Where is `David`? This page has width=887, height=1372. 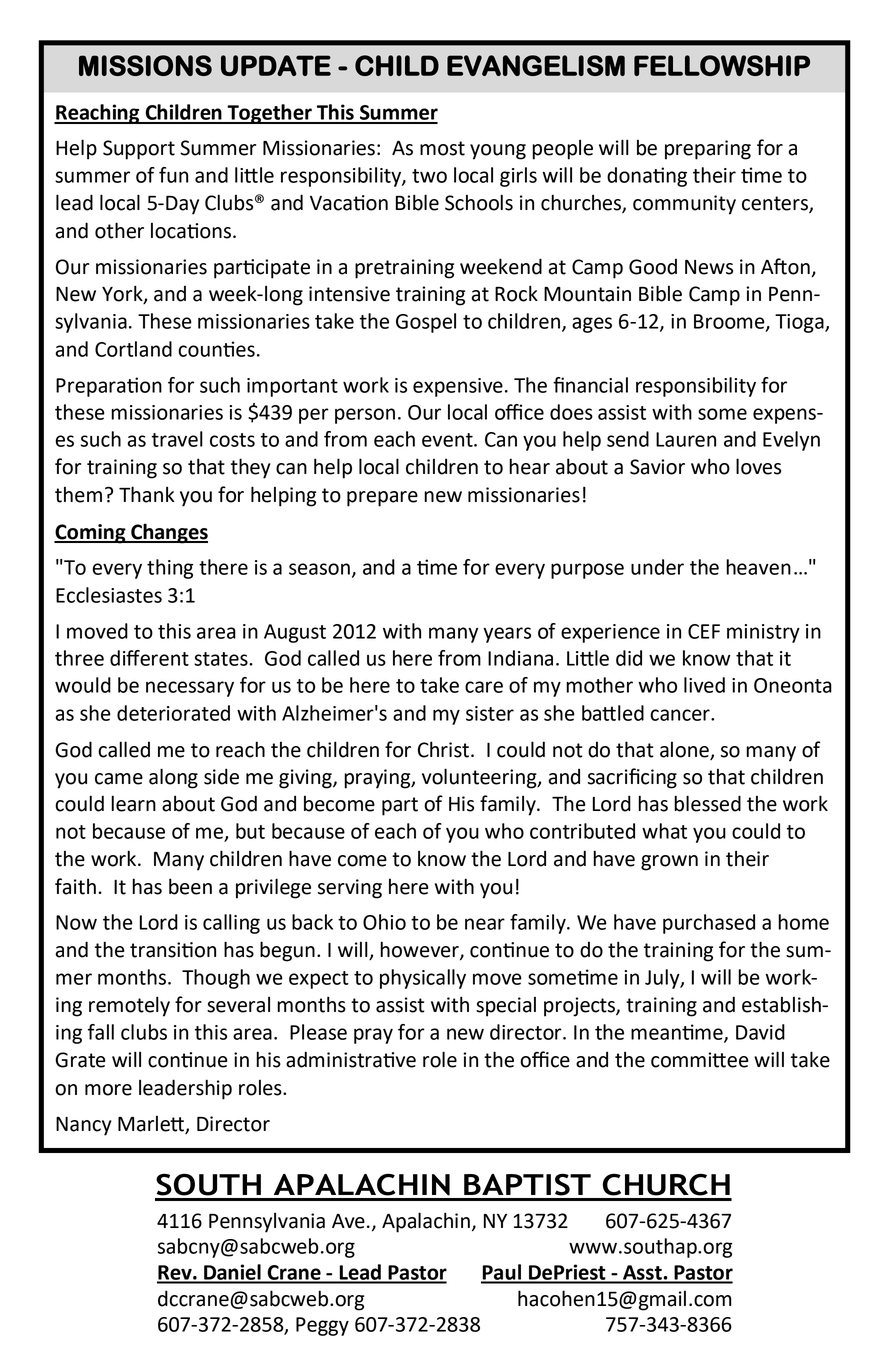
David is located at coordinates (760, 1032).
